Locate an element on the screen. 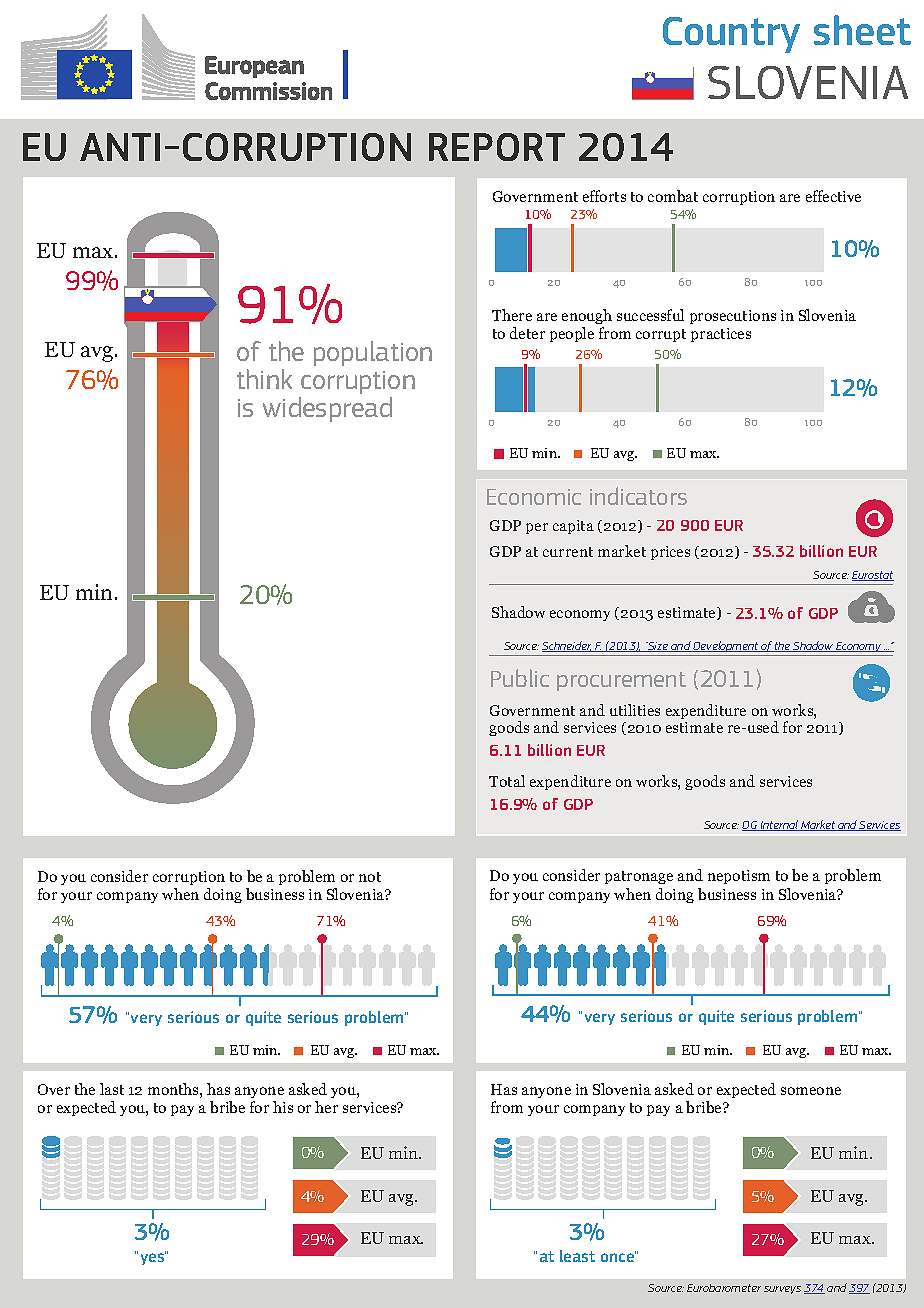 The width and height of the screenshot is (924, 1308). efforts is located at coordinates (604, 196).
